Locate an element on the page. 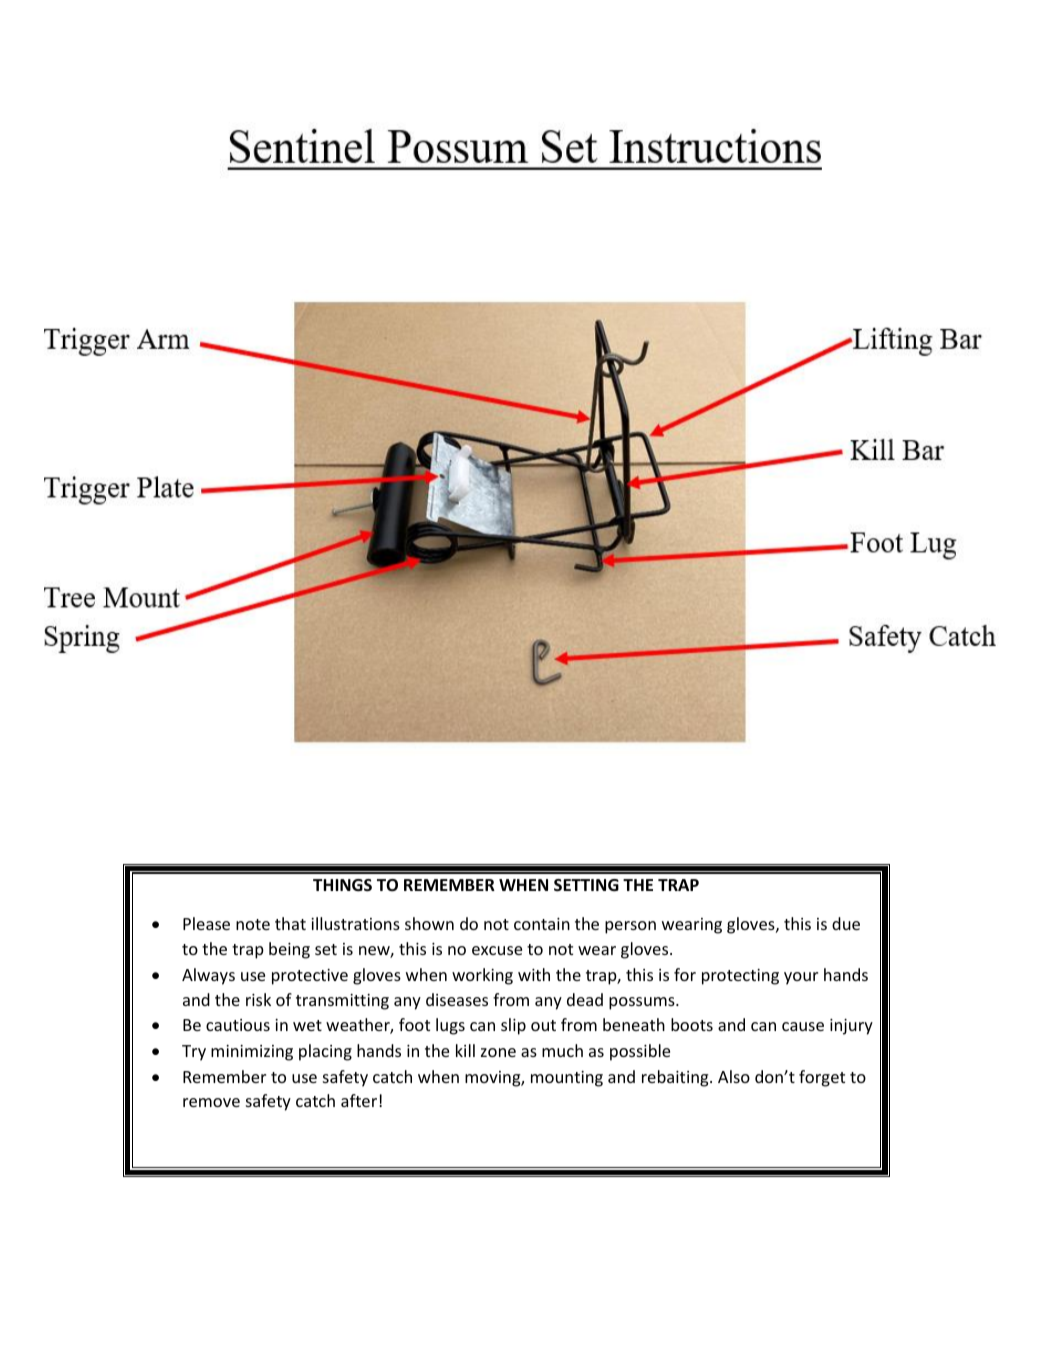 The height and width of the image is (1351, 1044). remove is located at coordinates (211, 1102).
